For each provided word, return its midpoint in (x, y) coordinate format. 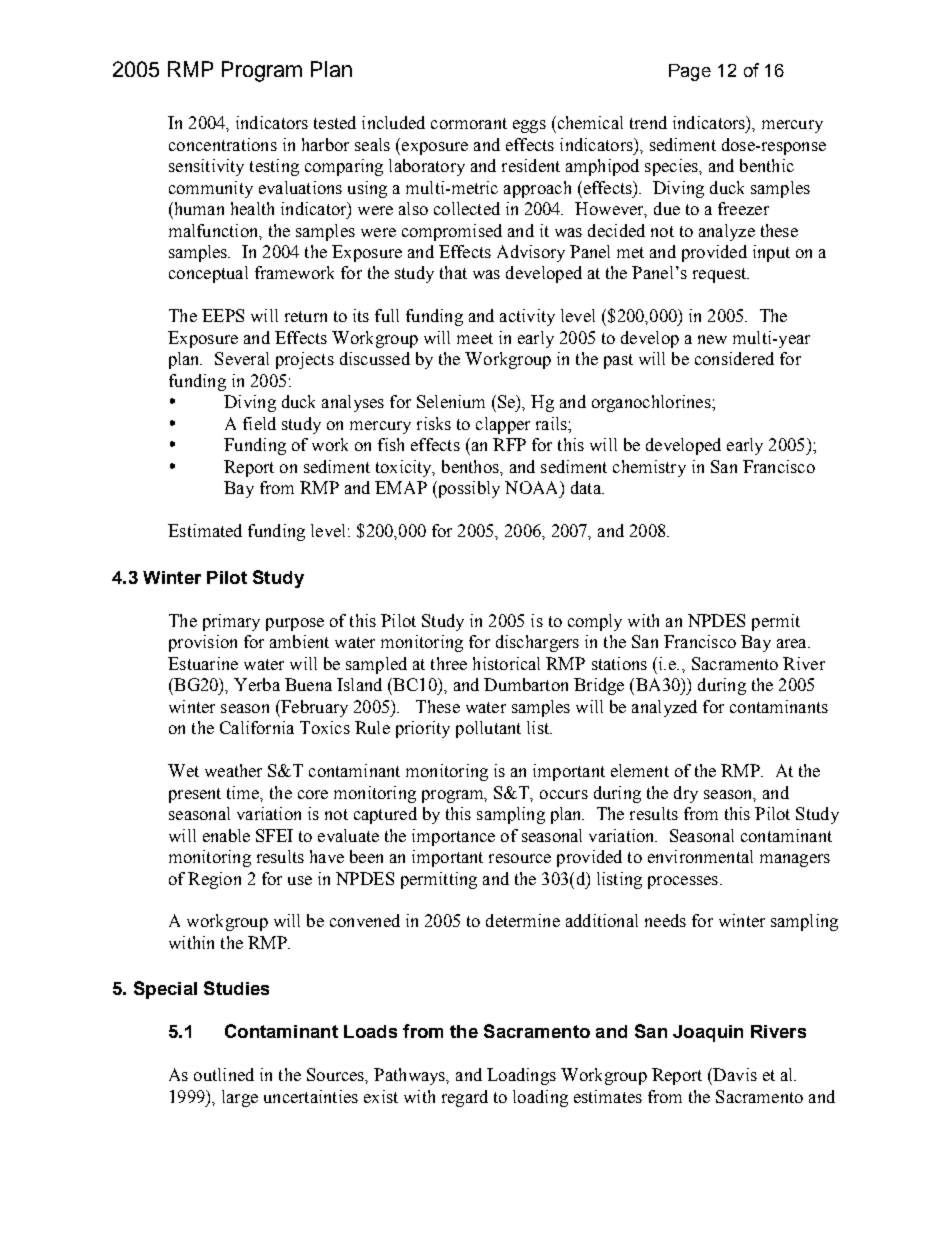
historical (506, 663)
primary (231, 622)
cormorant (469, 123)
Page (690, 72)
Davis (734, 1074)
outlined (224, 1074)
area (793, 643)
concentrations (223, 144)
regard (465, 1098)
